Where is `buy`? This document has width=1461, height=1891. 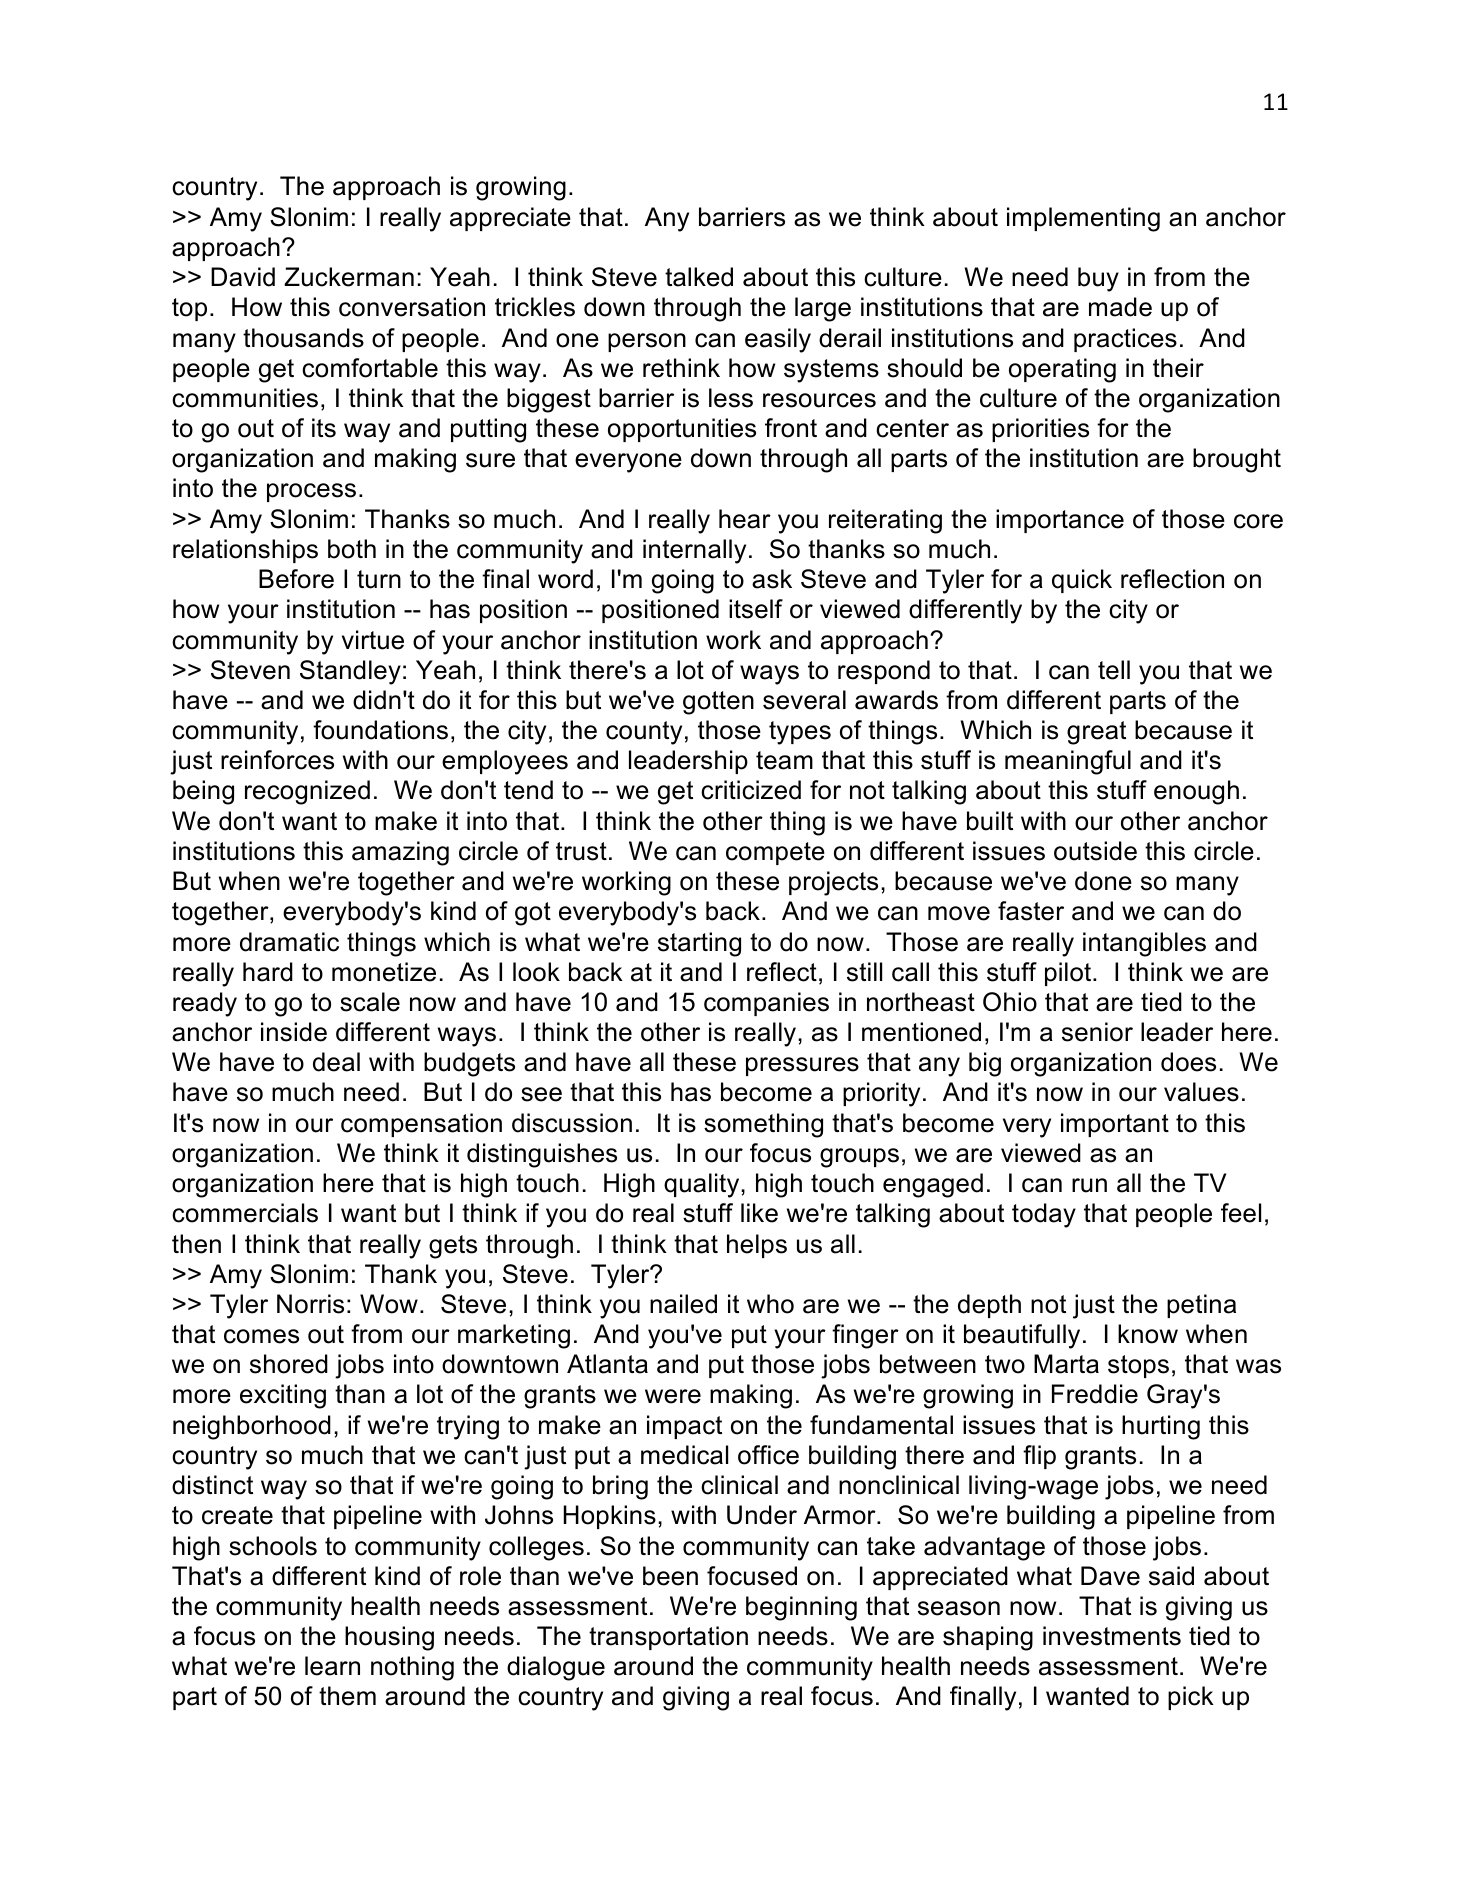 buy is located at coordinates (1098, 279).
